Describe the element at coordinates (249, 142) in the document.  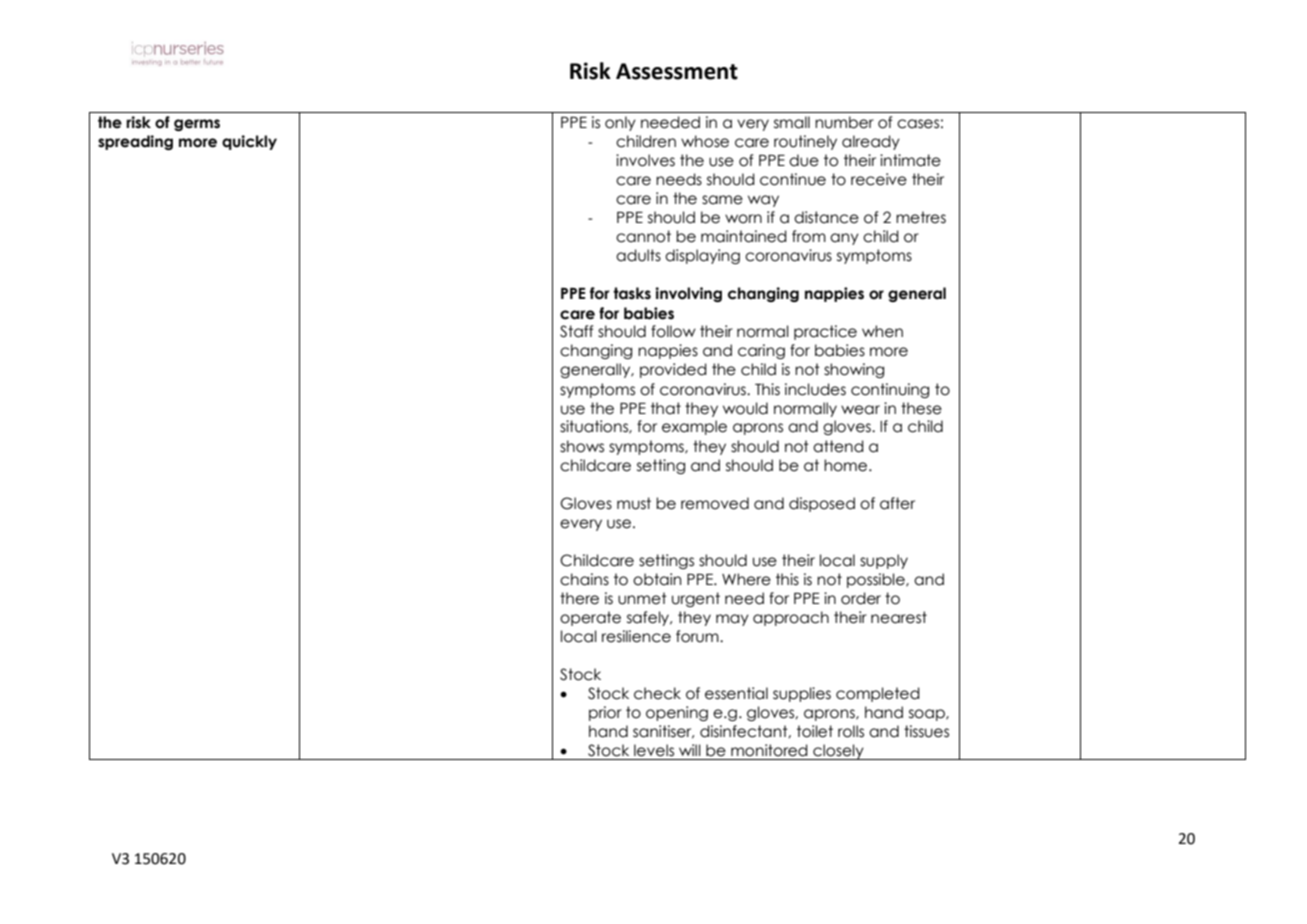
I see `quickly` at that location.
